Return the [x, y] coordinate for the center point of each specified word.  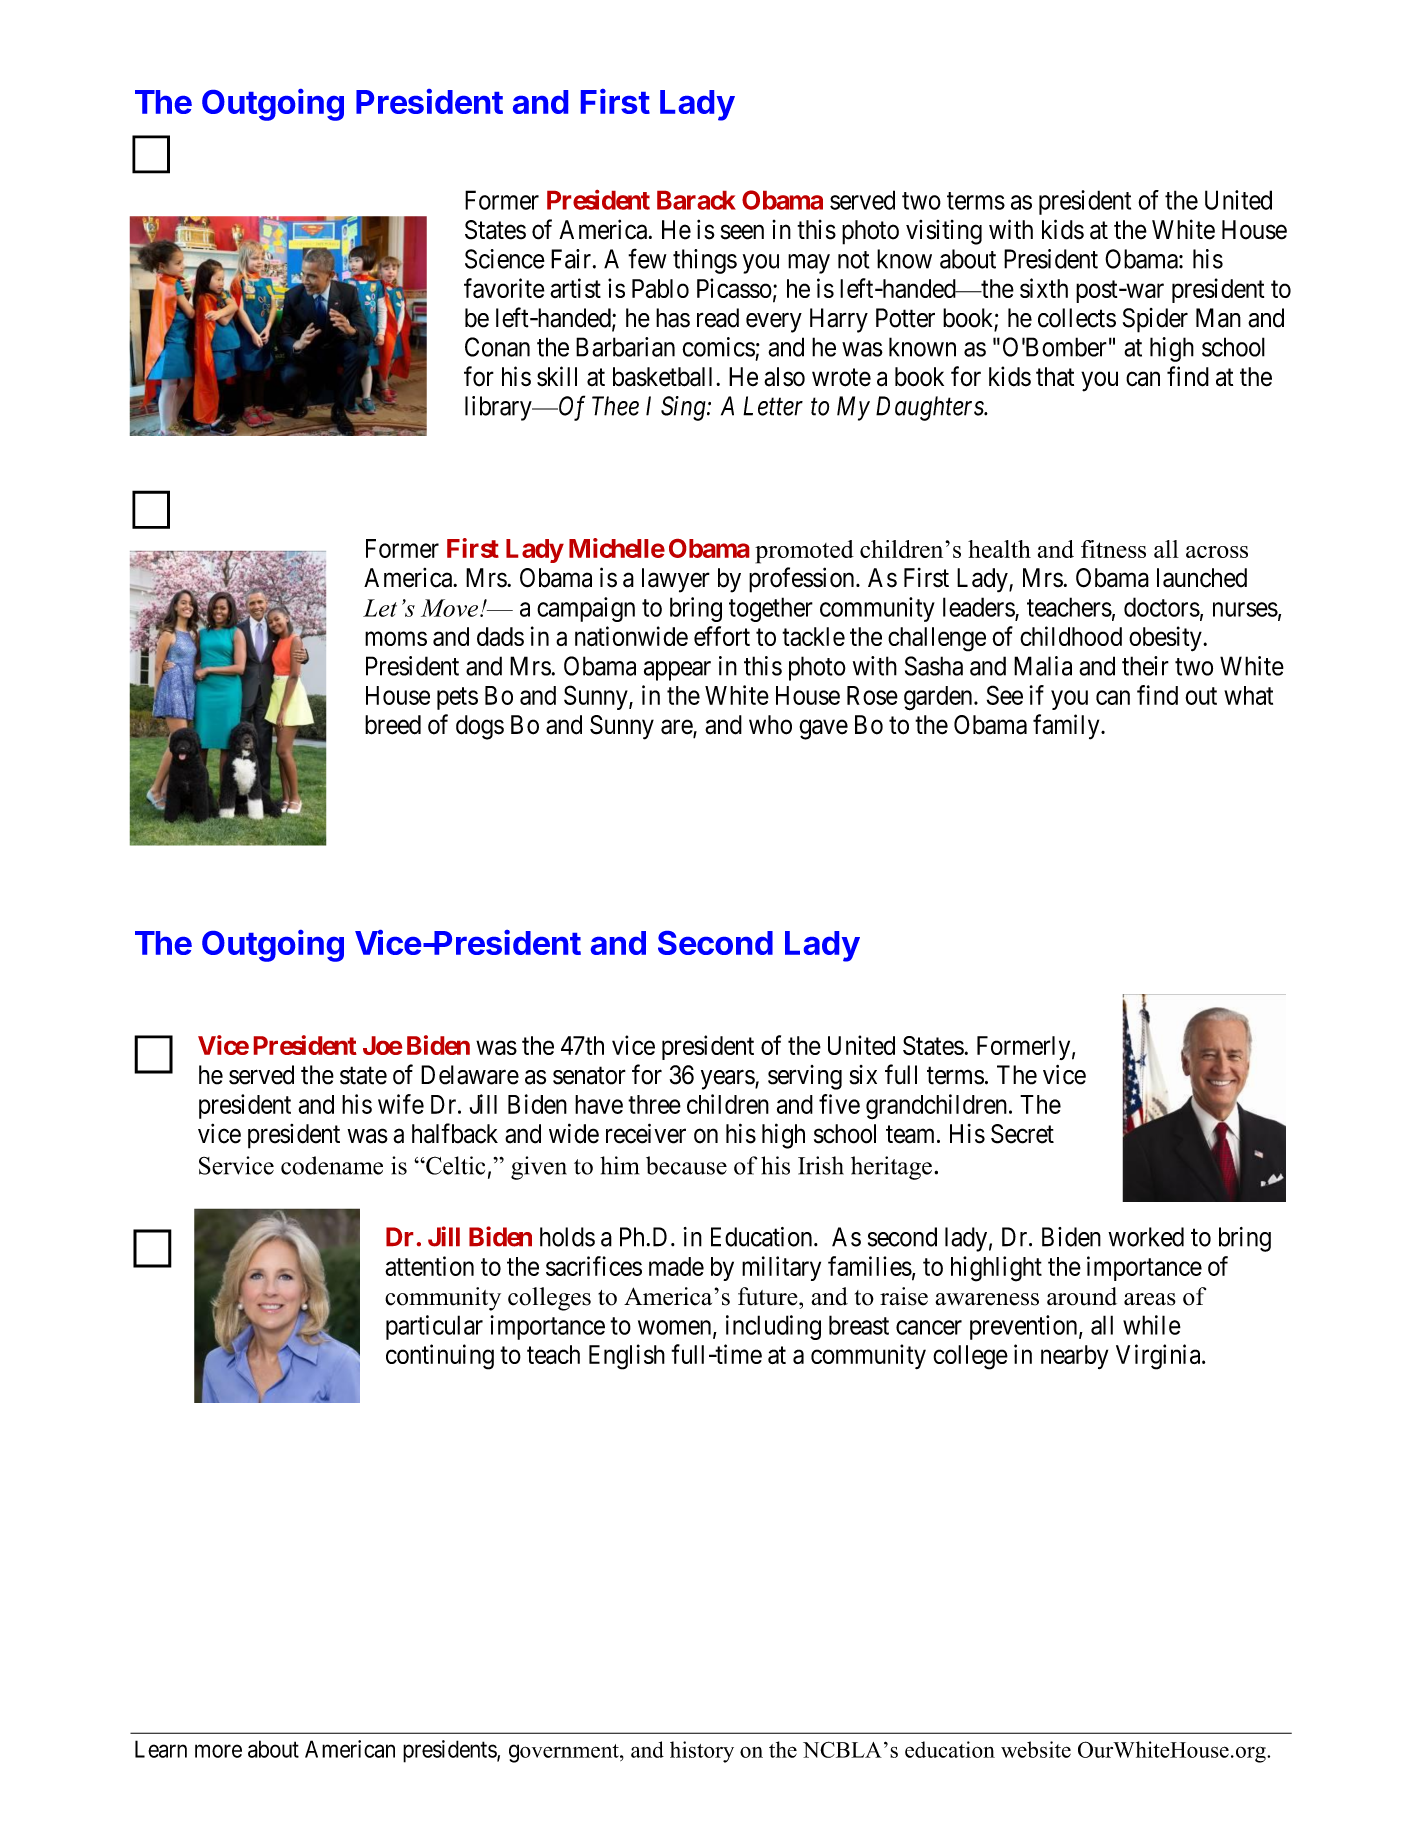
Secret [1022, 1134]
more [218, 1751]
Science [505, 259]
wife [401, 1104]
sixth [1044, 288]
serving [805, 1077]
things [705, 261]
